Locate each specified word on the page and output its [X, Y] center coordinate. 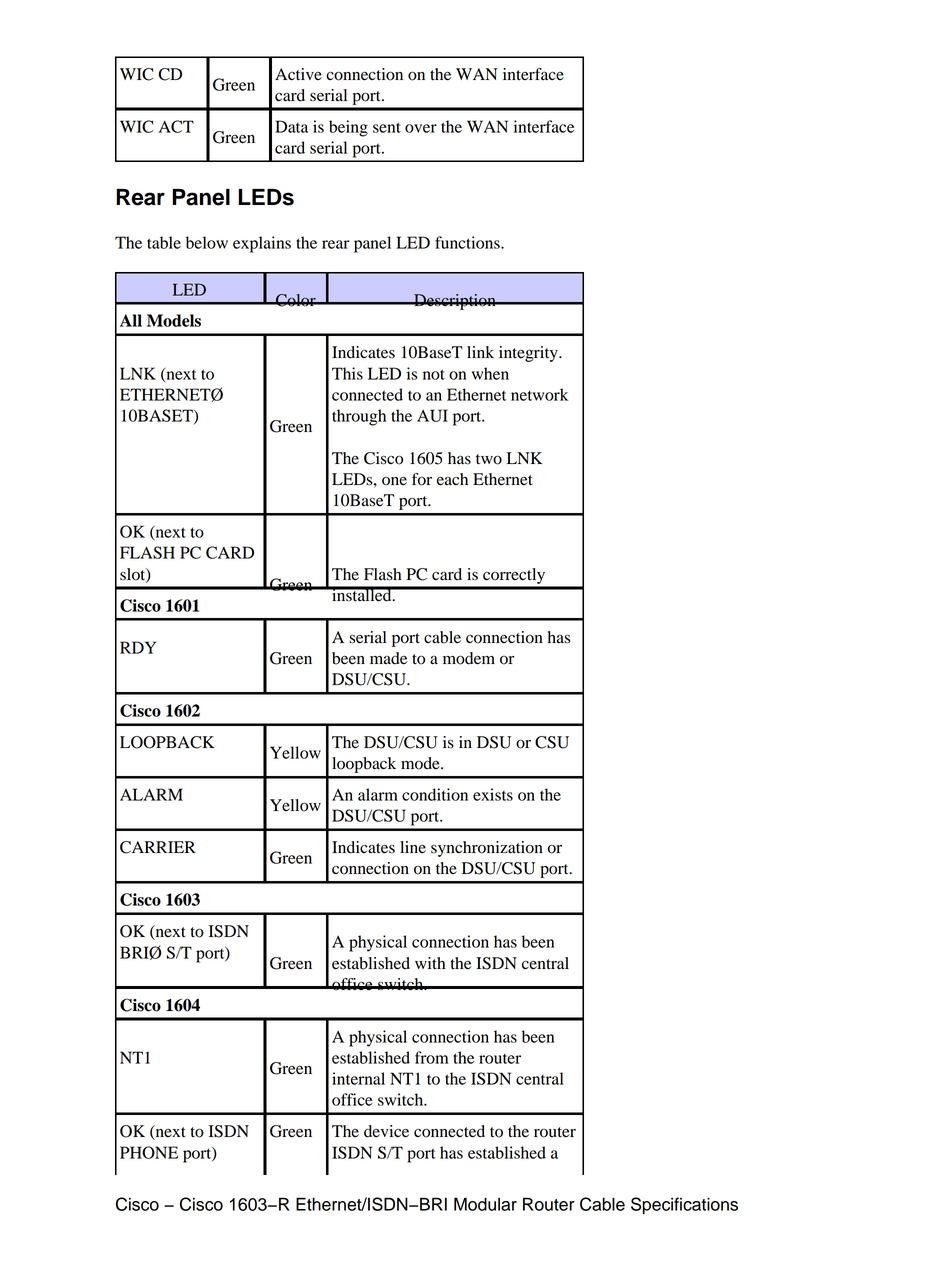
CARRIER [158, 847]
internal [358, 1078]
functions [468, 242]
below [207, 242]
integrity [529, 354]
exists [493, 794]
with [430, 963]
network [539, 394]
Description [455, 302]
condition [435, 794]
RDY [138, 647]
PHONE [149, 1152]
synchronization [487, 849]
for [422, 479]
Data [291, 126]
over [421, 128]
